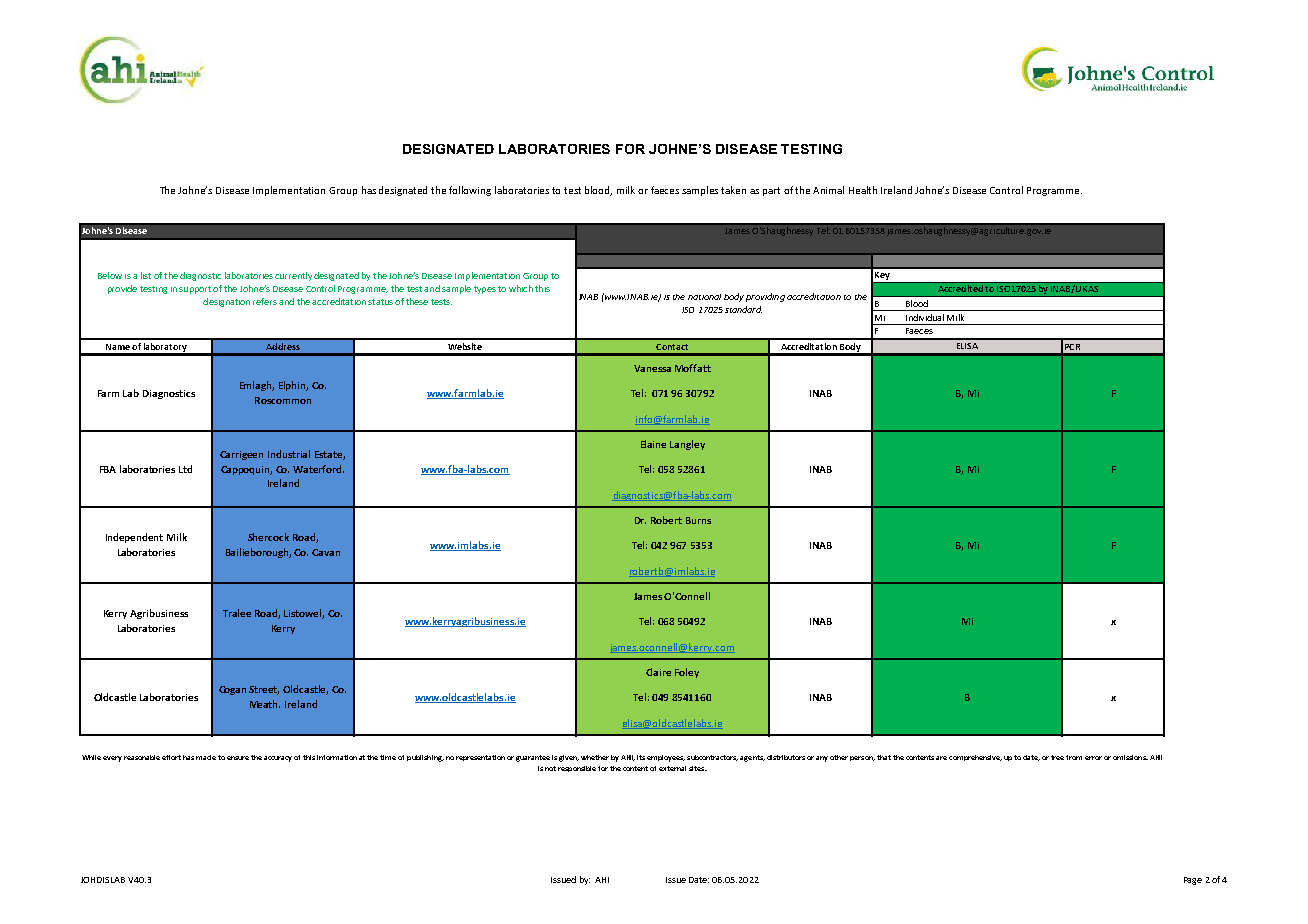  What do you see at coordinates (863, 190) in the image?
I see `Health` at bounding box center [863, 190].
